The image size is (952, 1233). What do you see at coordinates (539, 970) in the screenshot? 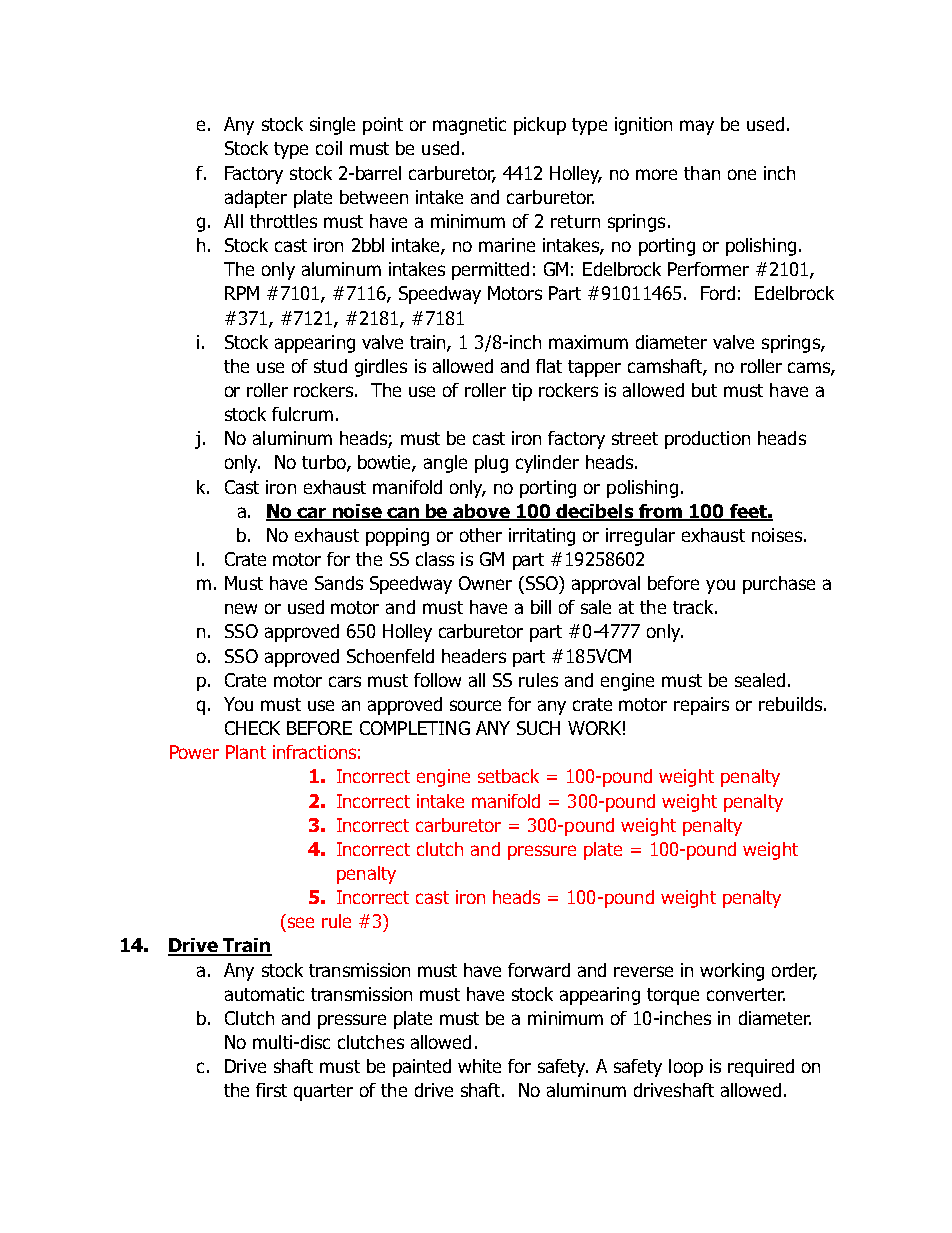
I see `forward` at bounding box center [539, 970].
